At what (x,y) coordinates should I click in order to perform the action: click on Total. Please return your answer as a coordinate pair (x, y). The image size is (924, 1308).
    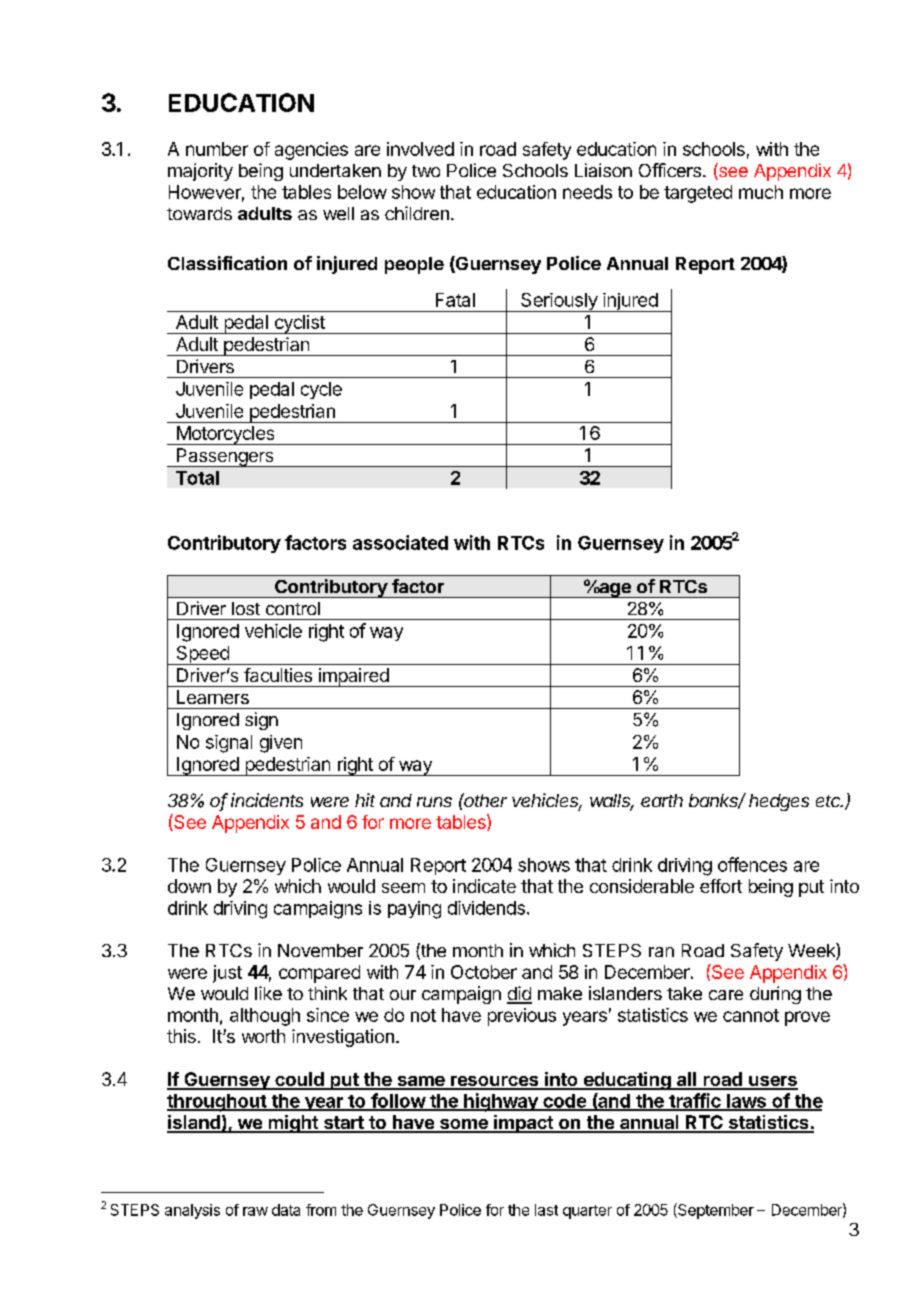
    Looking at the image, I should click on (197, 478).
